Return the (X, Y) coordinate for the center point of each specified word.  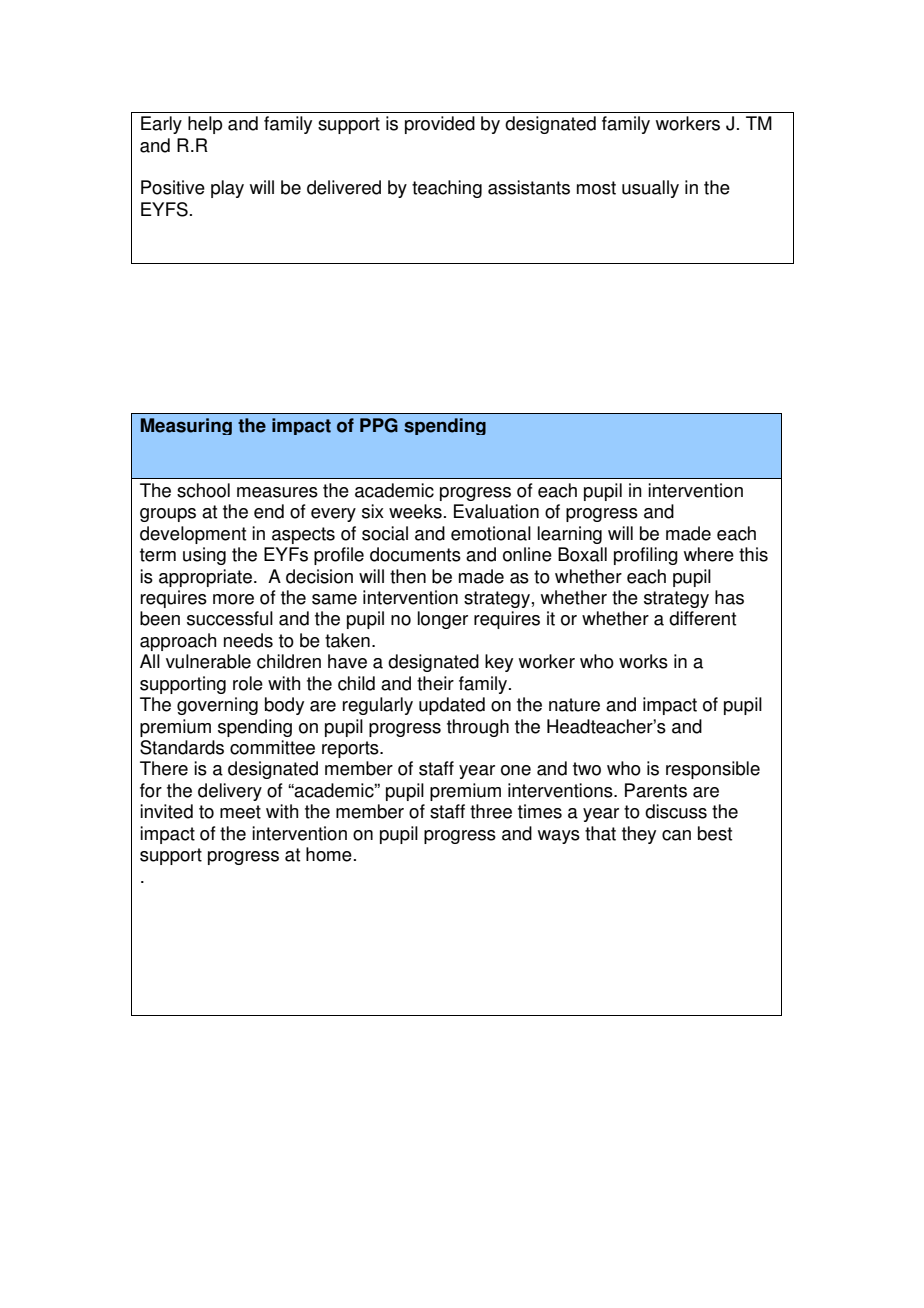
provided (440, 125)
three (491, 811)
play (227, 189)
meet (240, 812)
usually (650, 189)
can (676, 835)
